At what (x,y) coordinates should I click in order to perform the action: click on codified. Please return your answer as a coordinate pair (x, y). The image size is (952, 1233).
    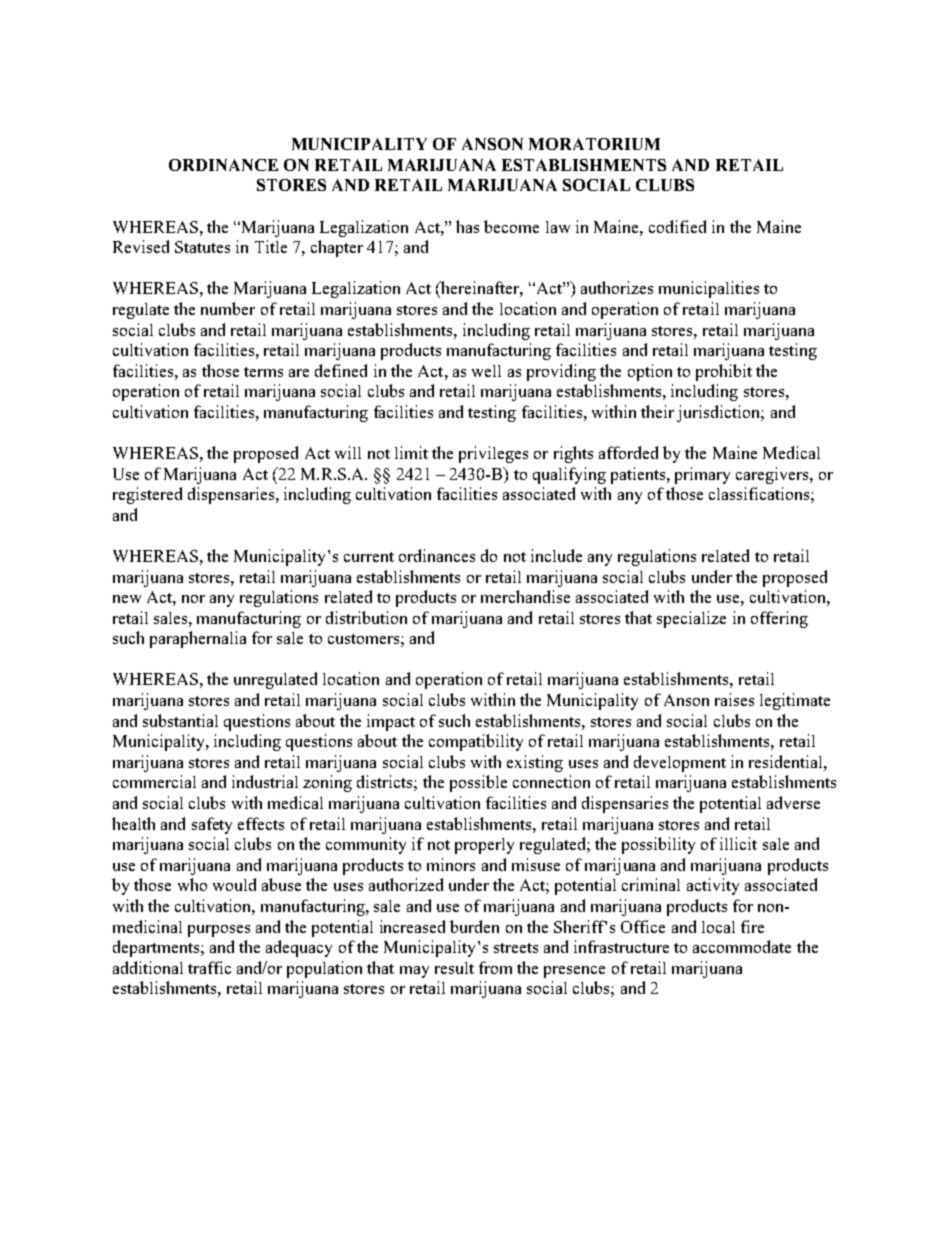
    Looking at the image, I should click on (677, 226).
